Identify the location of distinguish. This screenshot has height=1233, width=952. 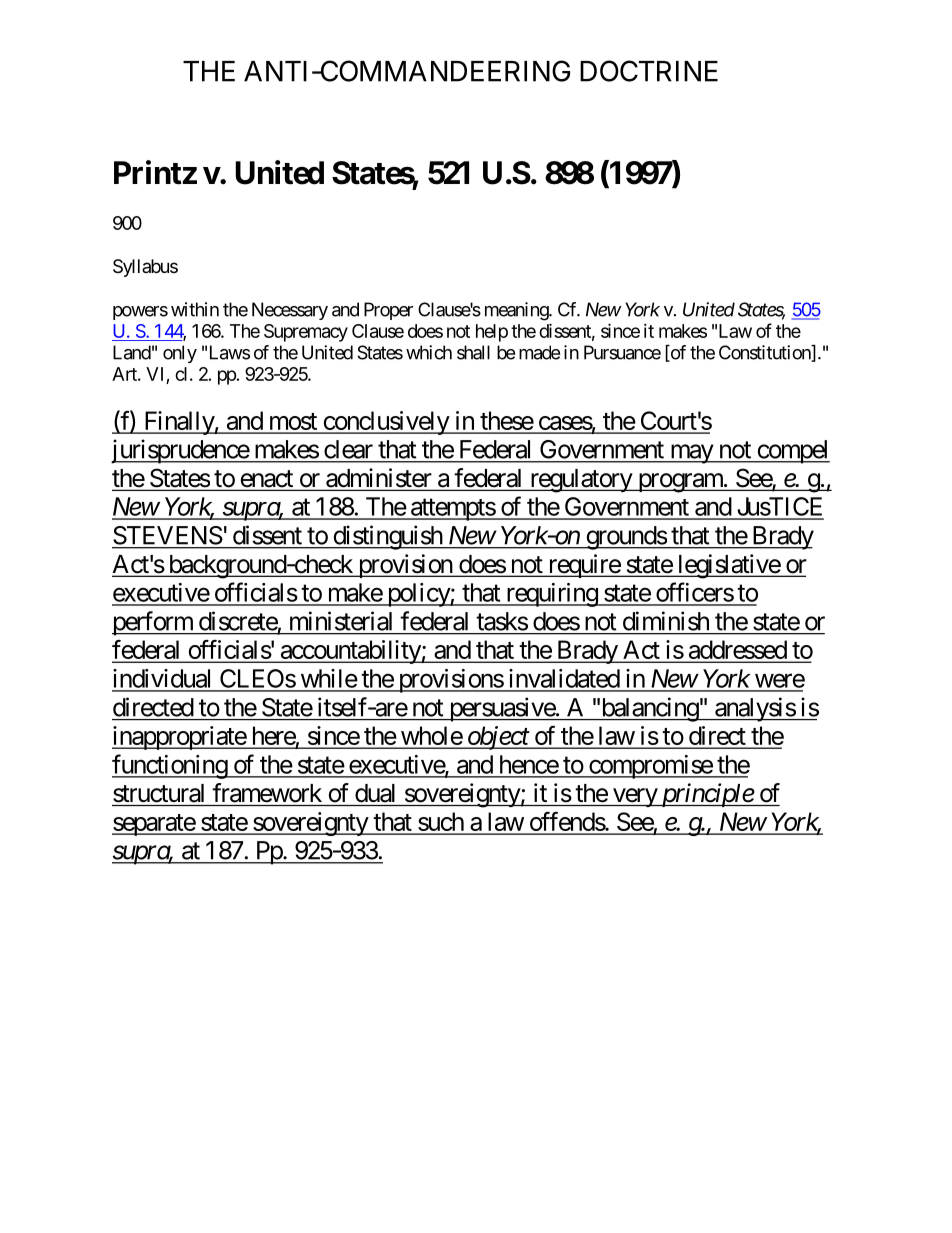
(387, 537).
